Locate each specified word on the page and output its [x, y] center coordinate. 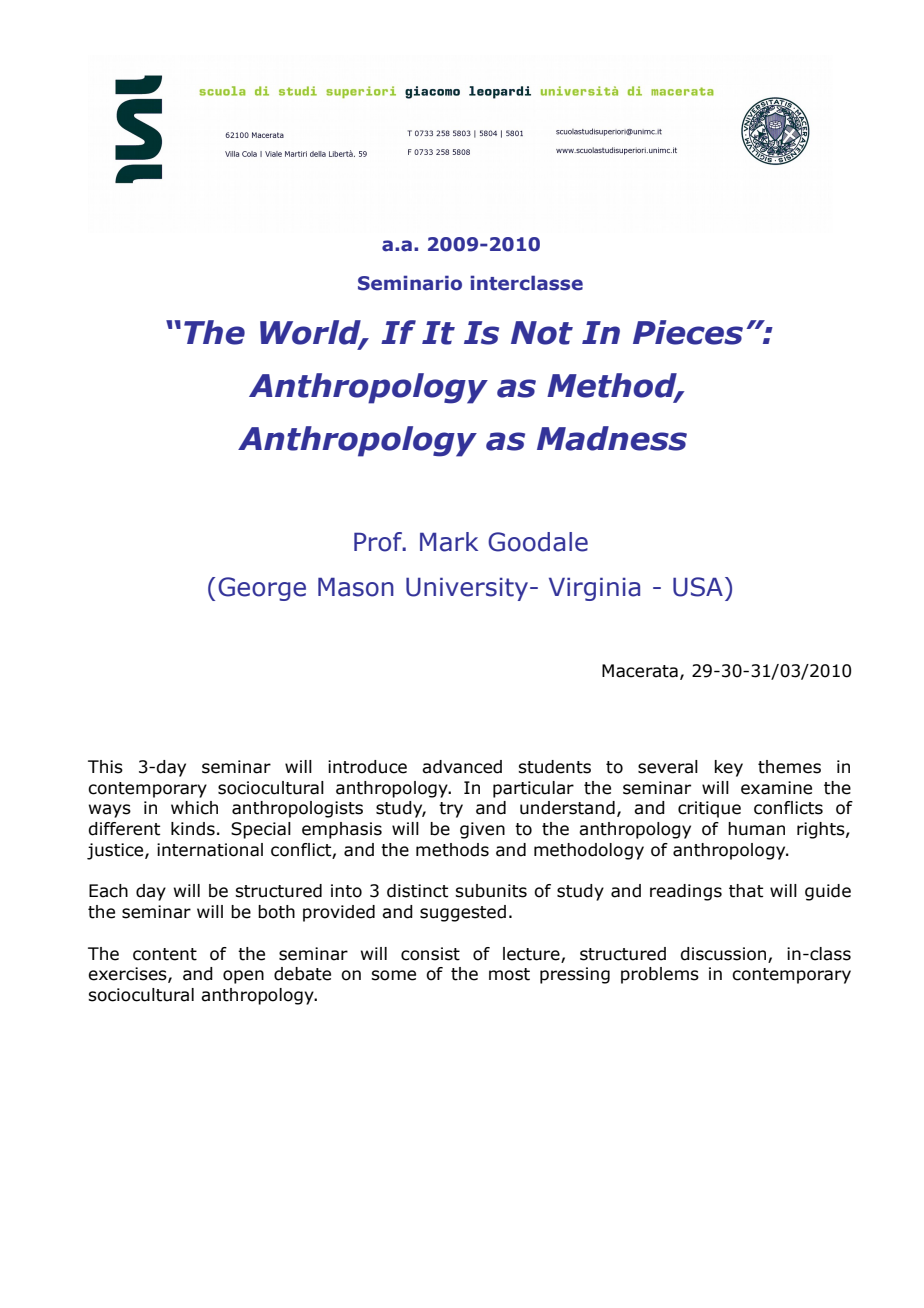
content [165, 954]
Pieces [688, 332]
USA [698, 587]
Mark [449, 542]
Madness [612, 438]
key [729, 768]
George [262, 589]
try [451, 810]
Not [542, 333]
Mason [356, 587]
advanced [462, 767]
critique [709, 809]
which [194, 808]
